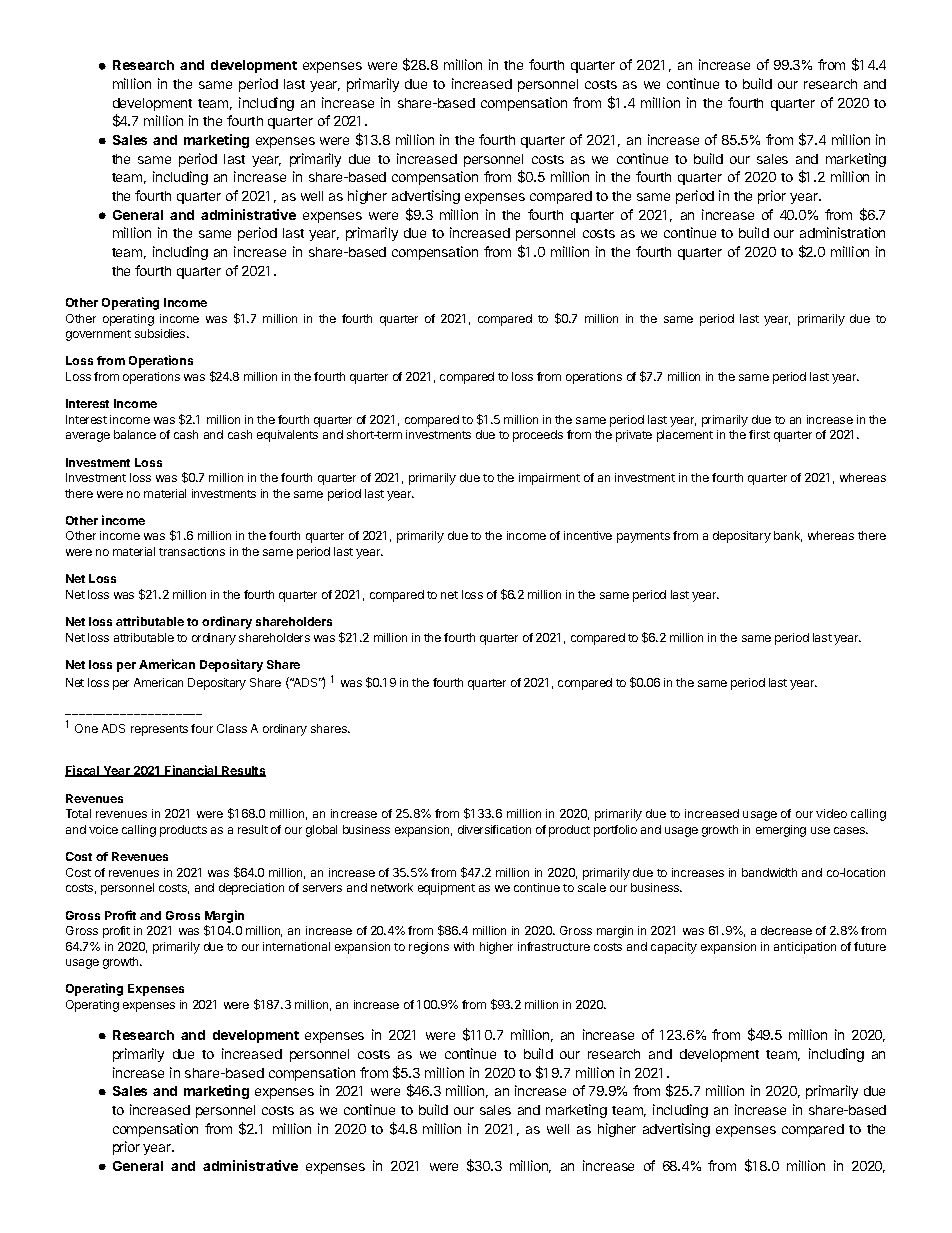  What do you see at coordinates (588, 535) in the screenshot?
I see `incentive` at bounding box center [588, 535].
